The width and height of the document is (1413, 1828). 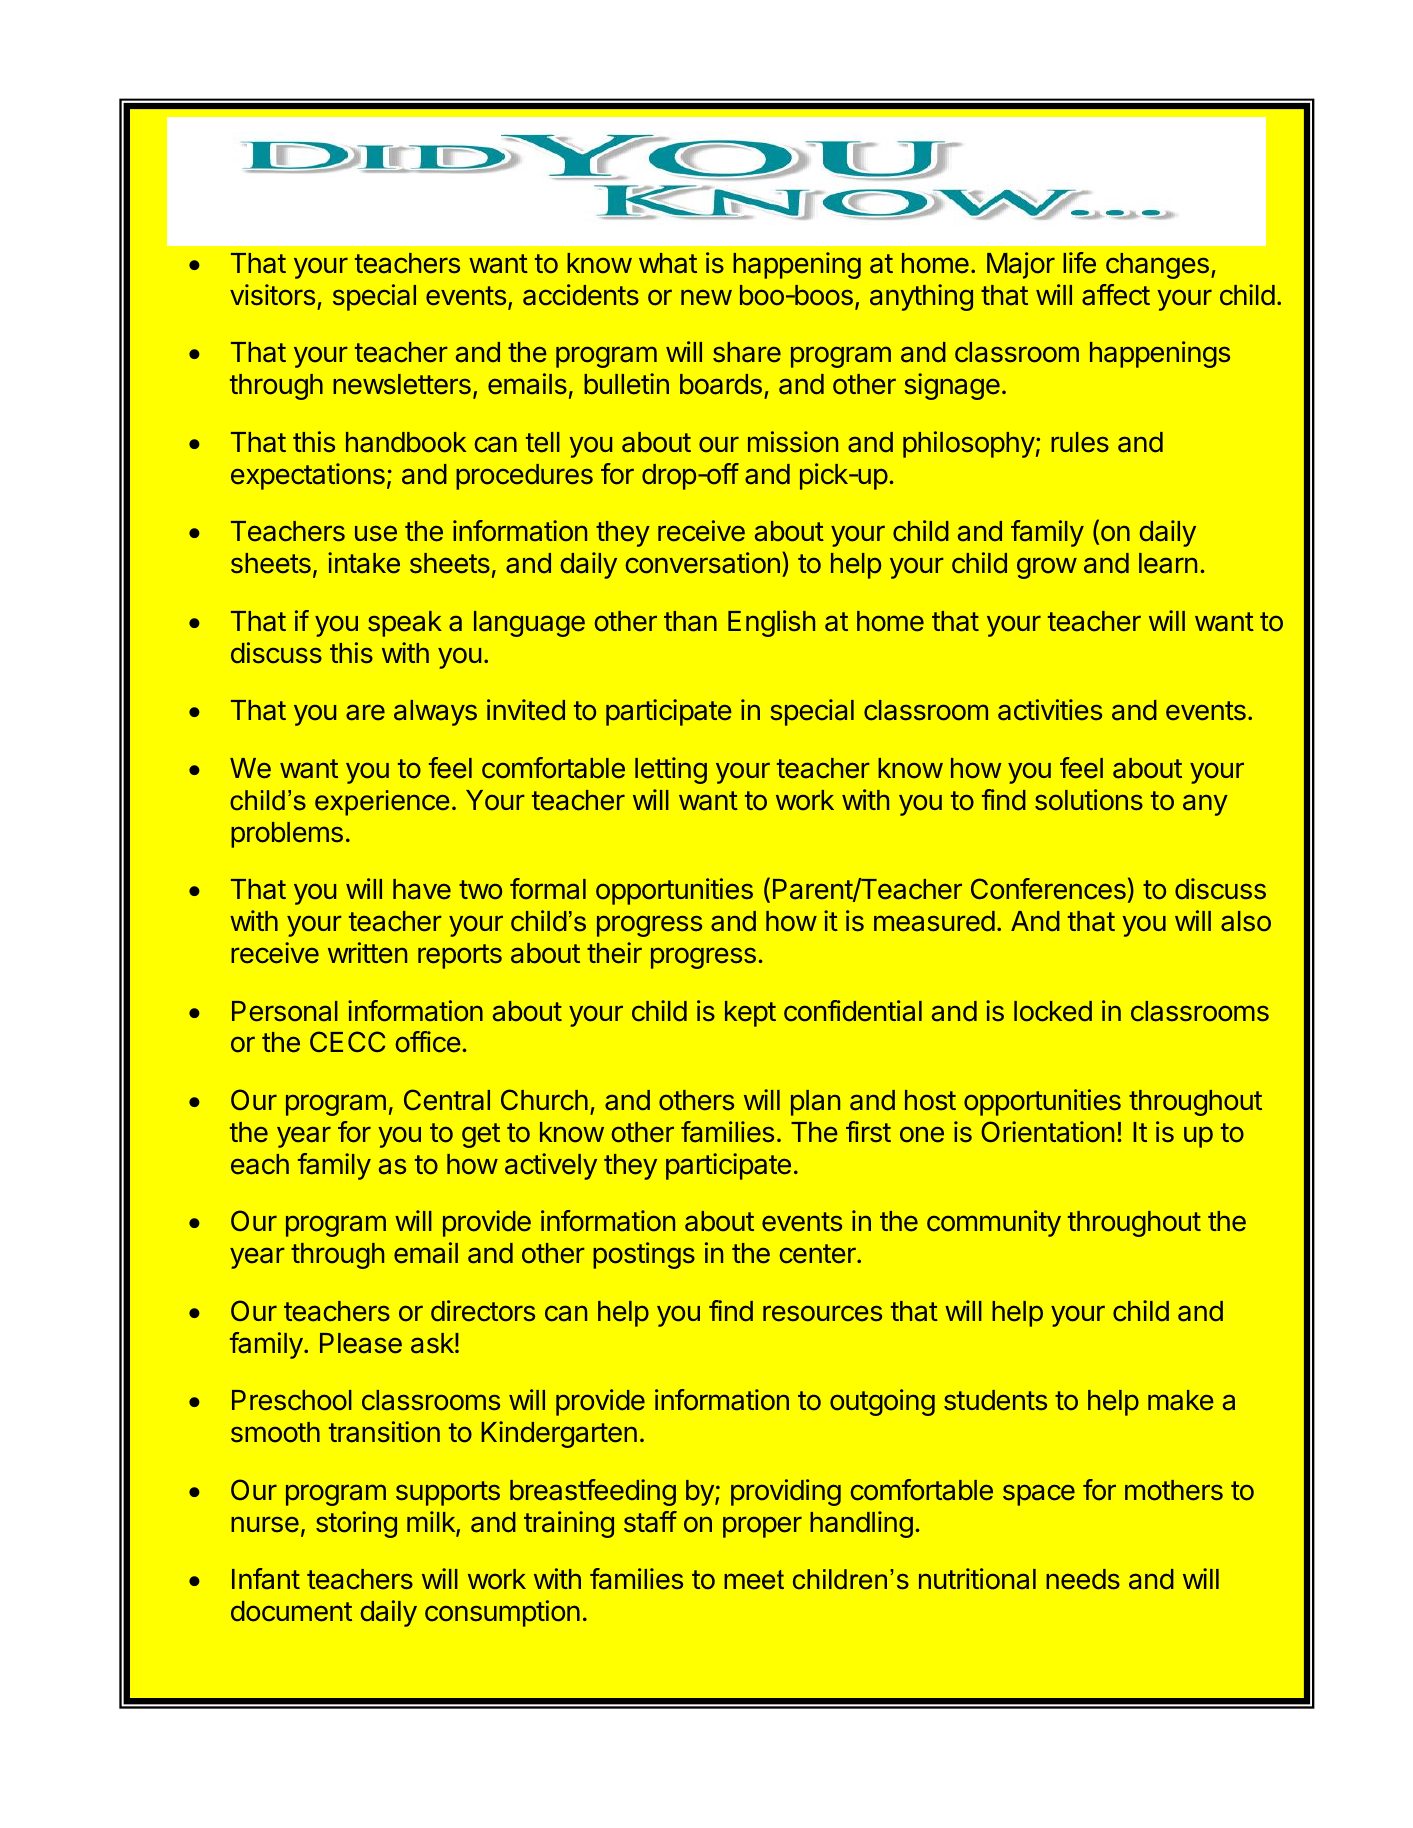 I want to click on speak, so click(x=405, y=624).
